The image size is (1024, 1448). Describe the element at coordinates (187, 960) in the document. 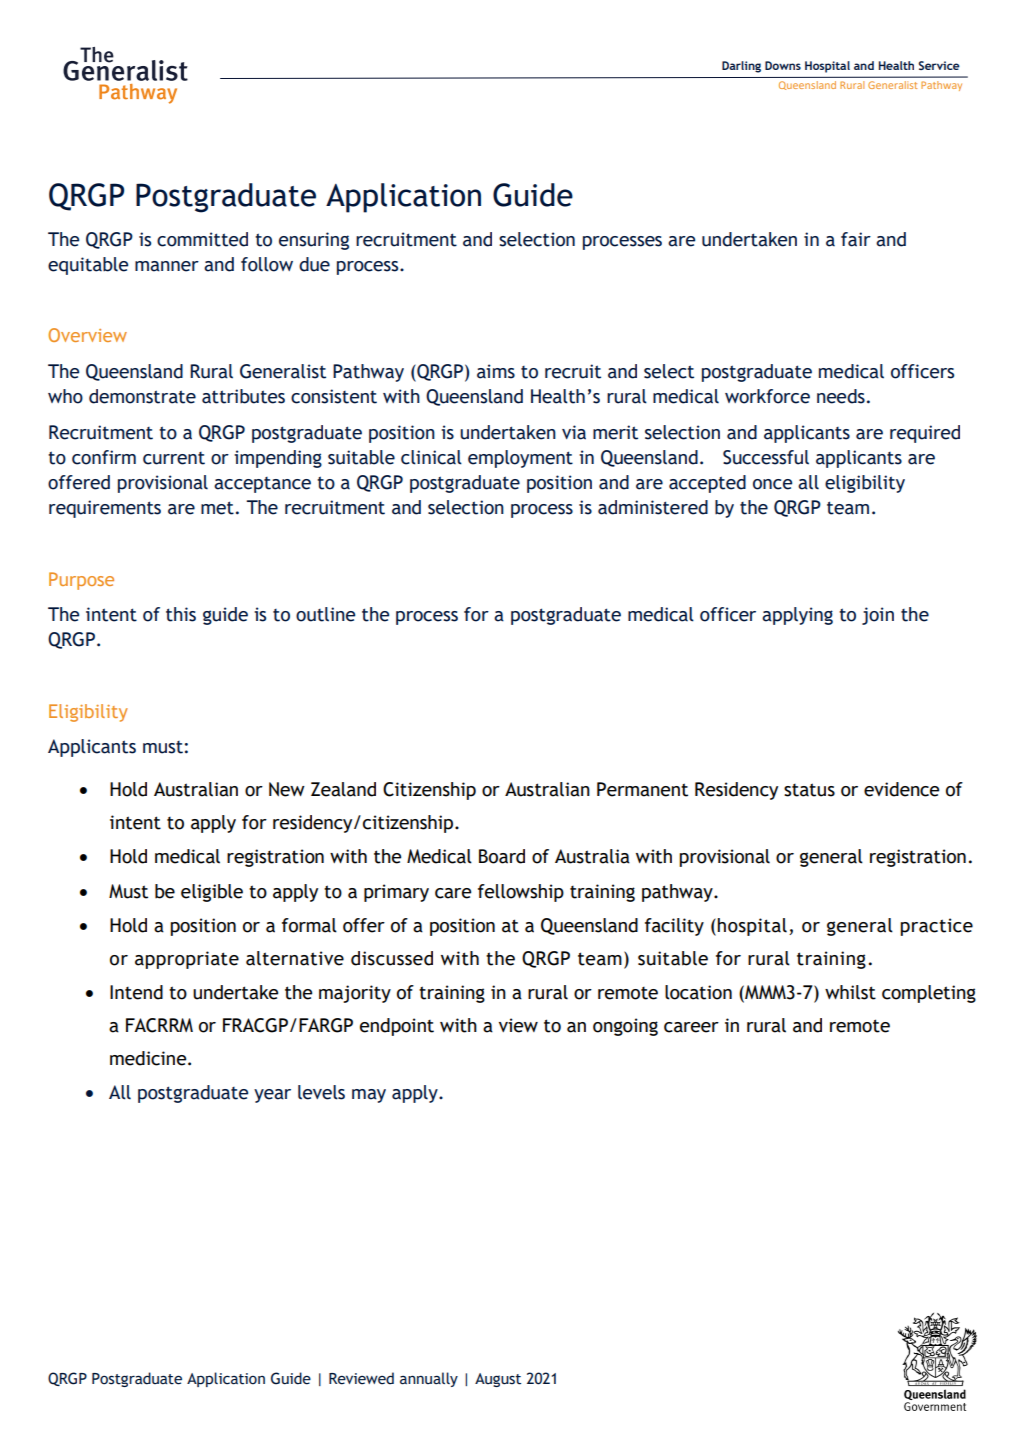

I see `appropriate` at that location.
